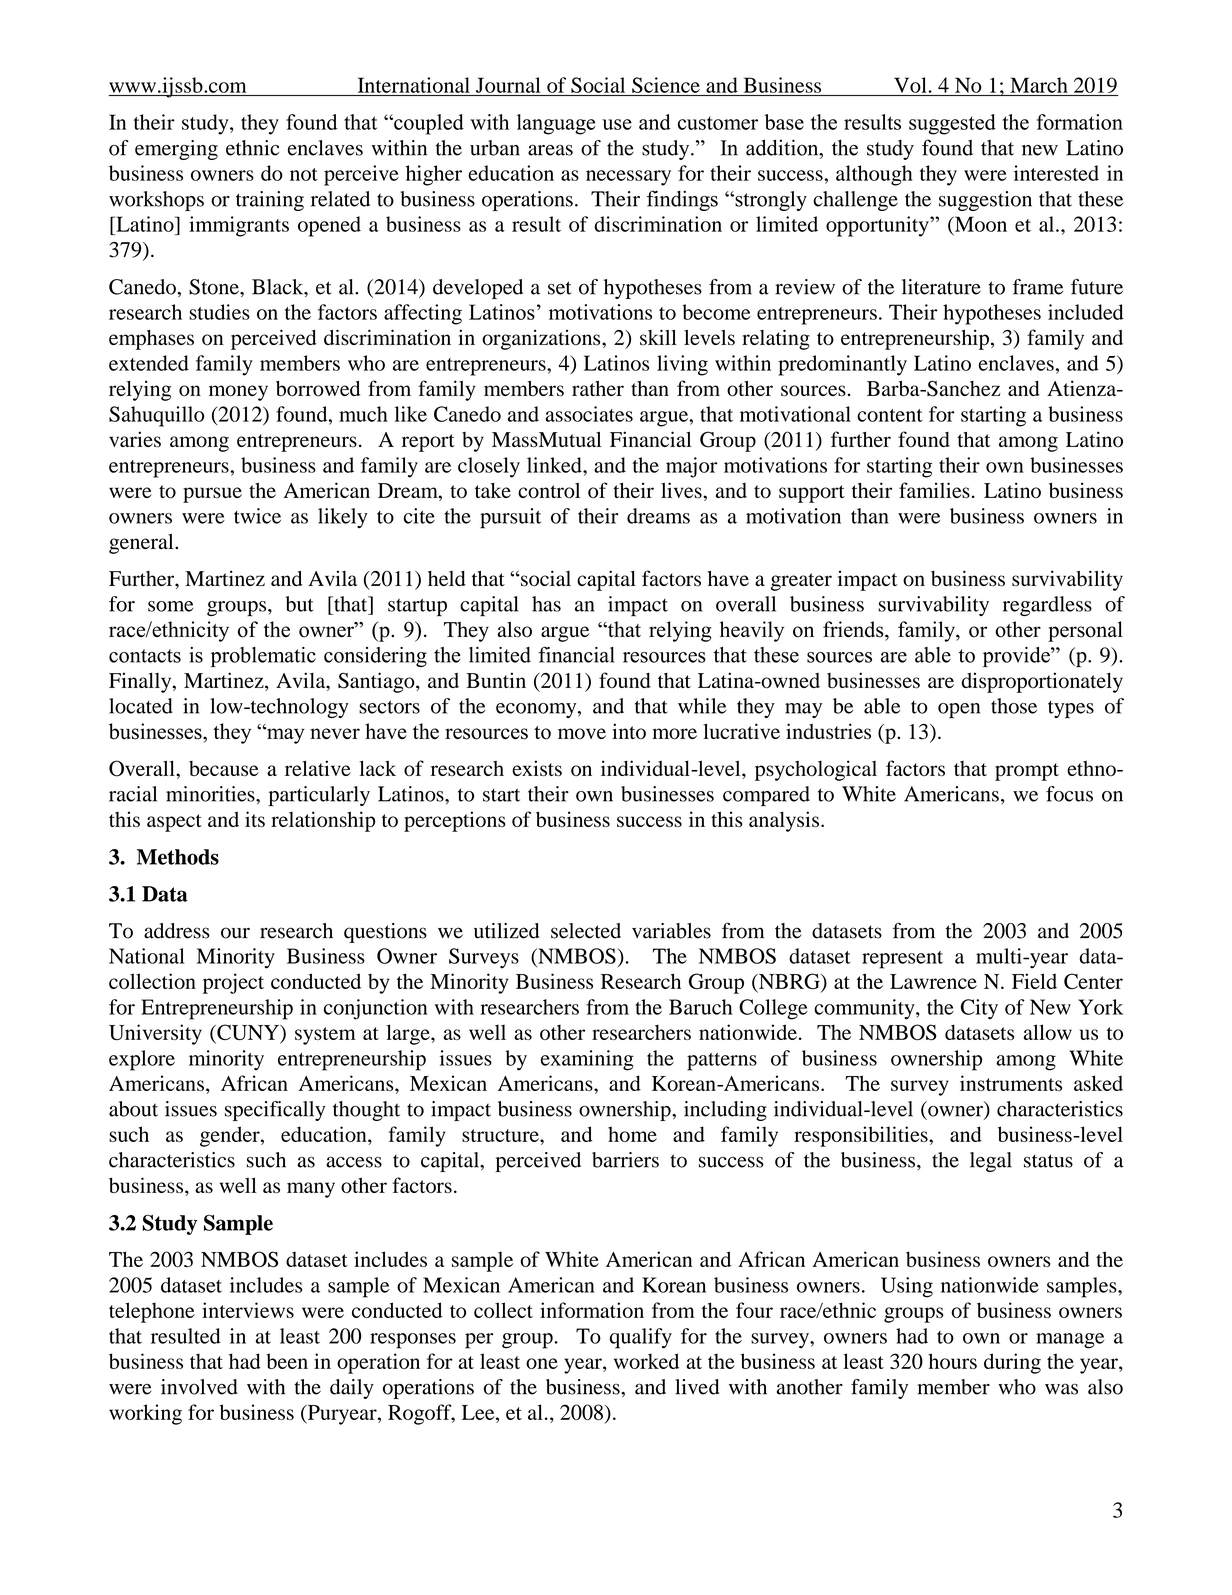 The height and width of the screenshot is (1595, 1232). Describe the element at coordinates (176, 150) in the screenshot. I see `emerging` at that location.
